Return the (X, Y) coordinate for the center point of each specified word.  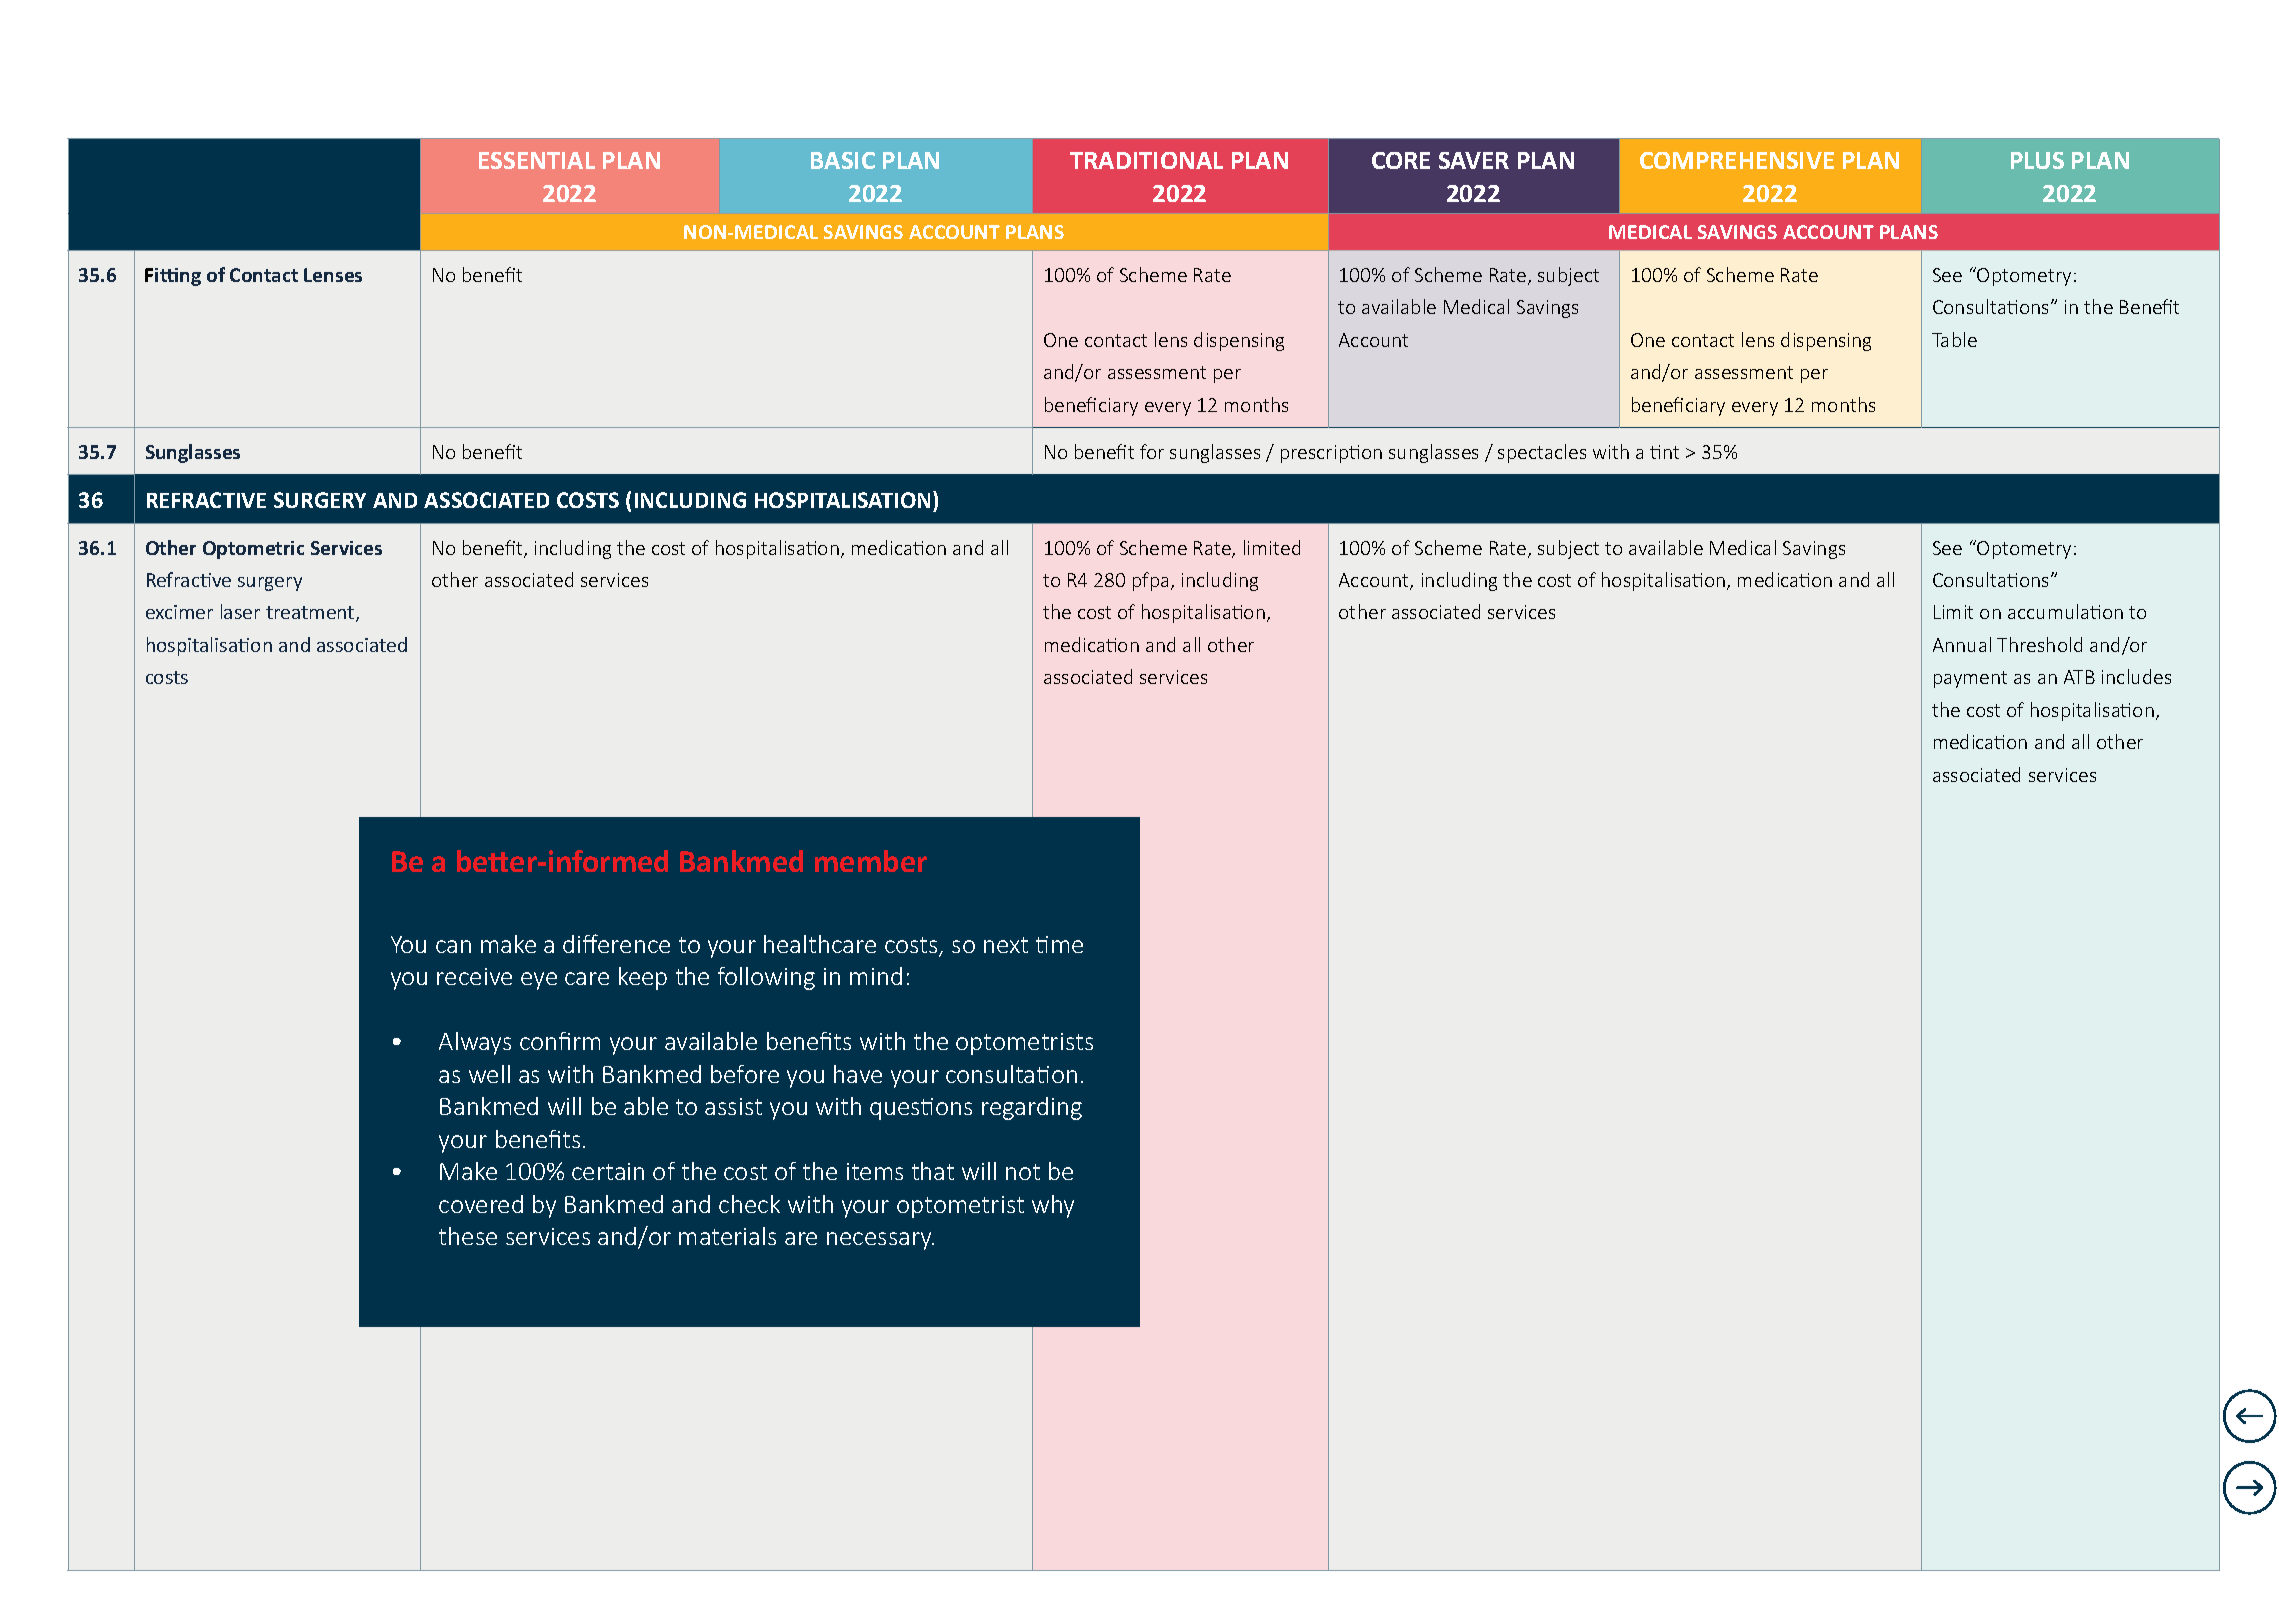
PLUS (2037, 160)
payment (1970, 679)
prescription (1331, 454)
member (871, 861)
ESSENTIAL (537, 160)
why (1053, 1206)
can (453, 946)
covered (481, 1204)
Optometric (253, 550)
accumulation (2065, 611)
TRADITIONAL (1146, 160)
